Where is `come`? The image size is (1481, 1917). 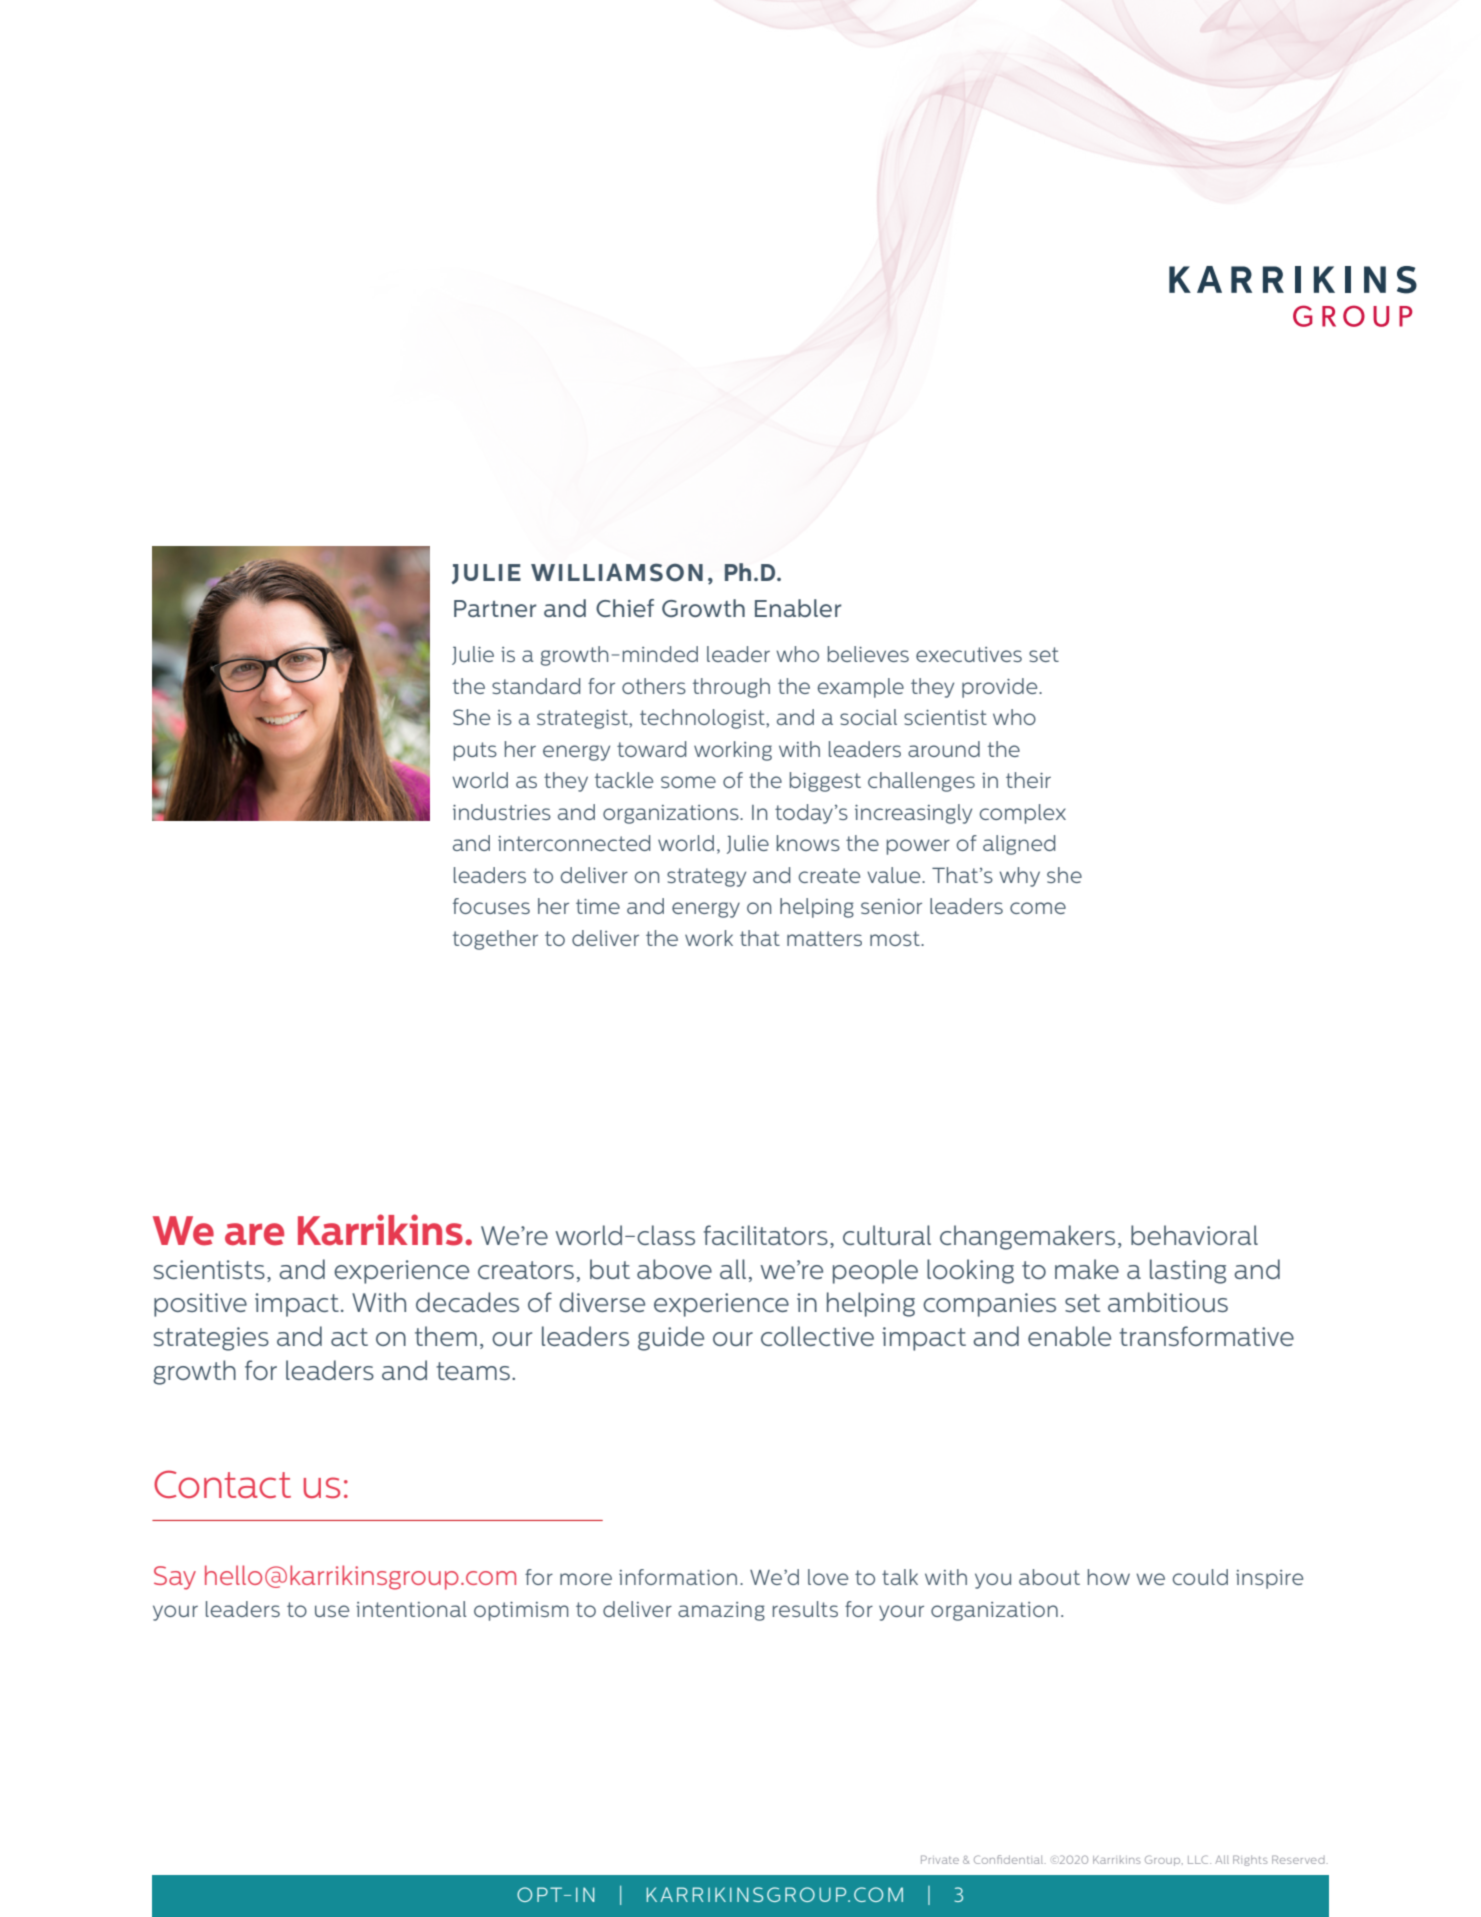 come is located at coordinates (1038, 908).
